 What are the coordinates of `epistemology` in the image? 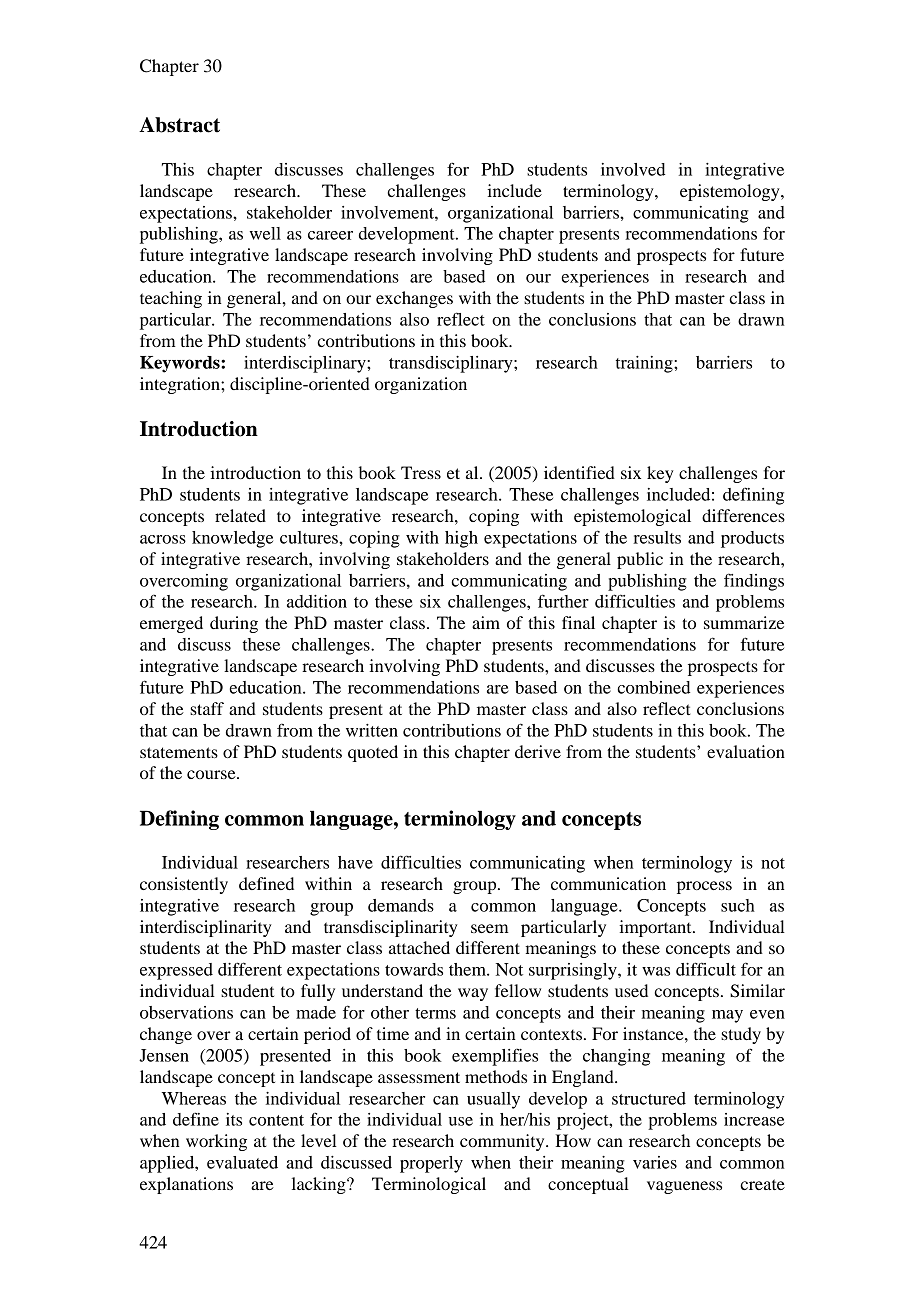 It's located at (731, 192).
